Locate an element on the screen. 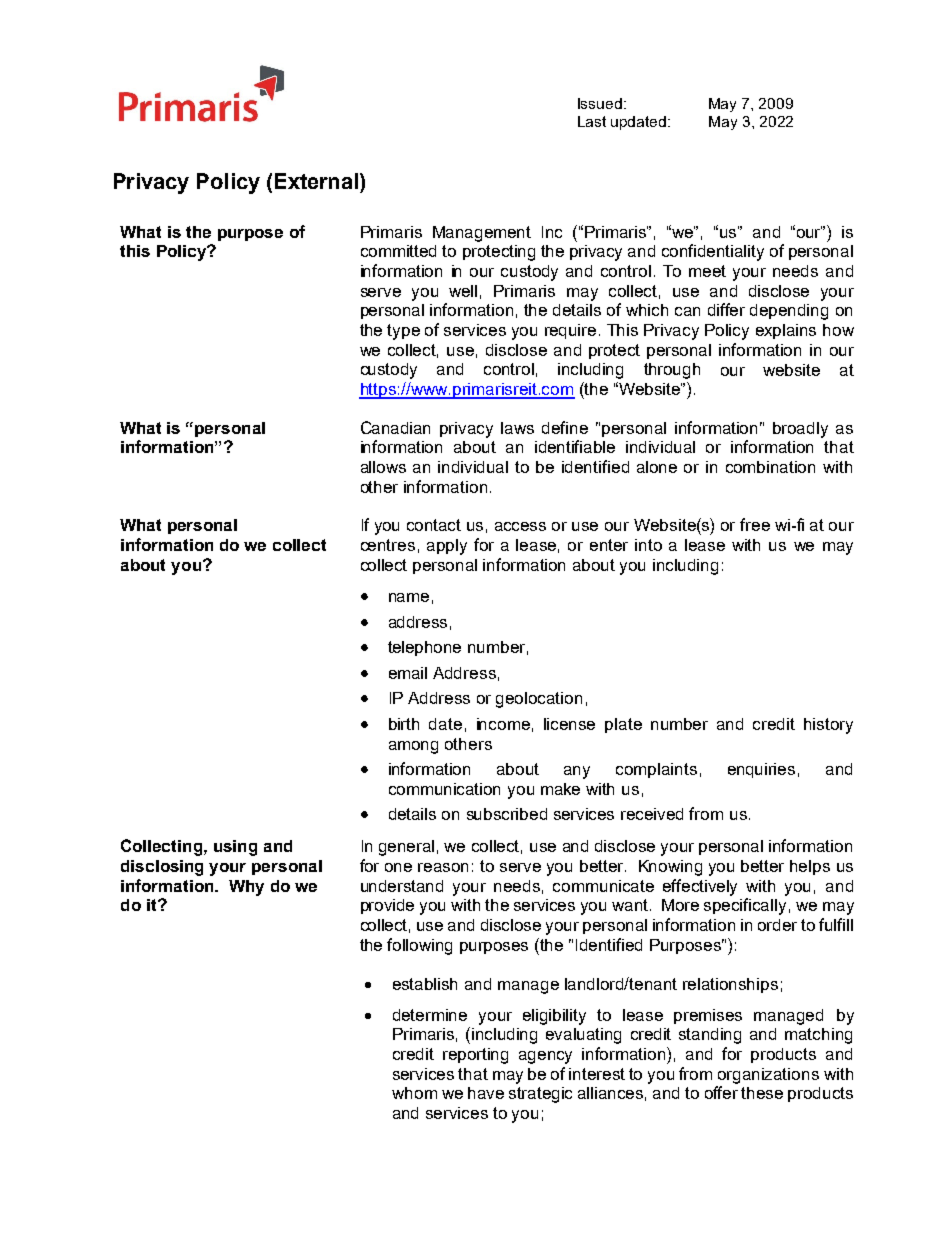  apply is located at coordinates (447, 547).
